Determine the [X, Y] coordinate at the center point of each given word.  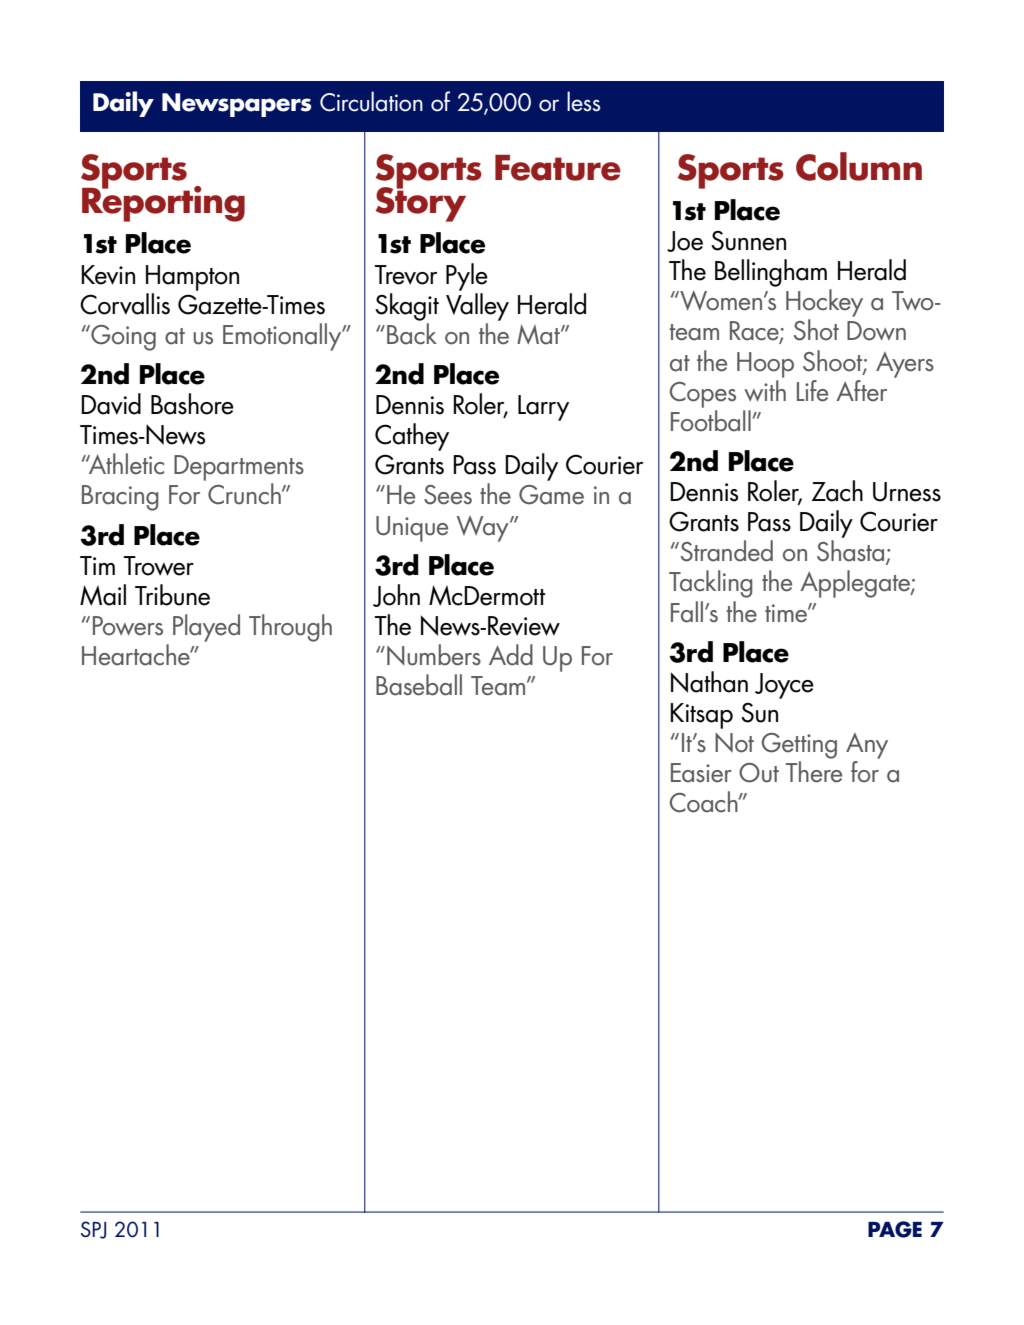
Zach [837, 491]
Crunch [245, 494]
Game [551, 495]
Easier [701, 773]
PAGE [895, 1229]
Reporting [163, 203]
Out [759, 773]
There [814, 772]
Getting [799, 746]
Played [206, 628]
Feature [558, 168]
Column [859, 166]
